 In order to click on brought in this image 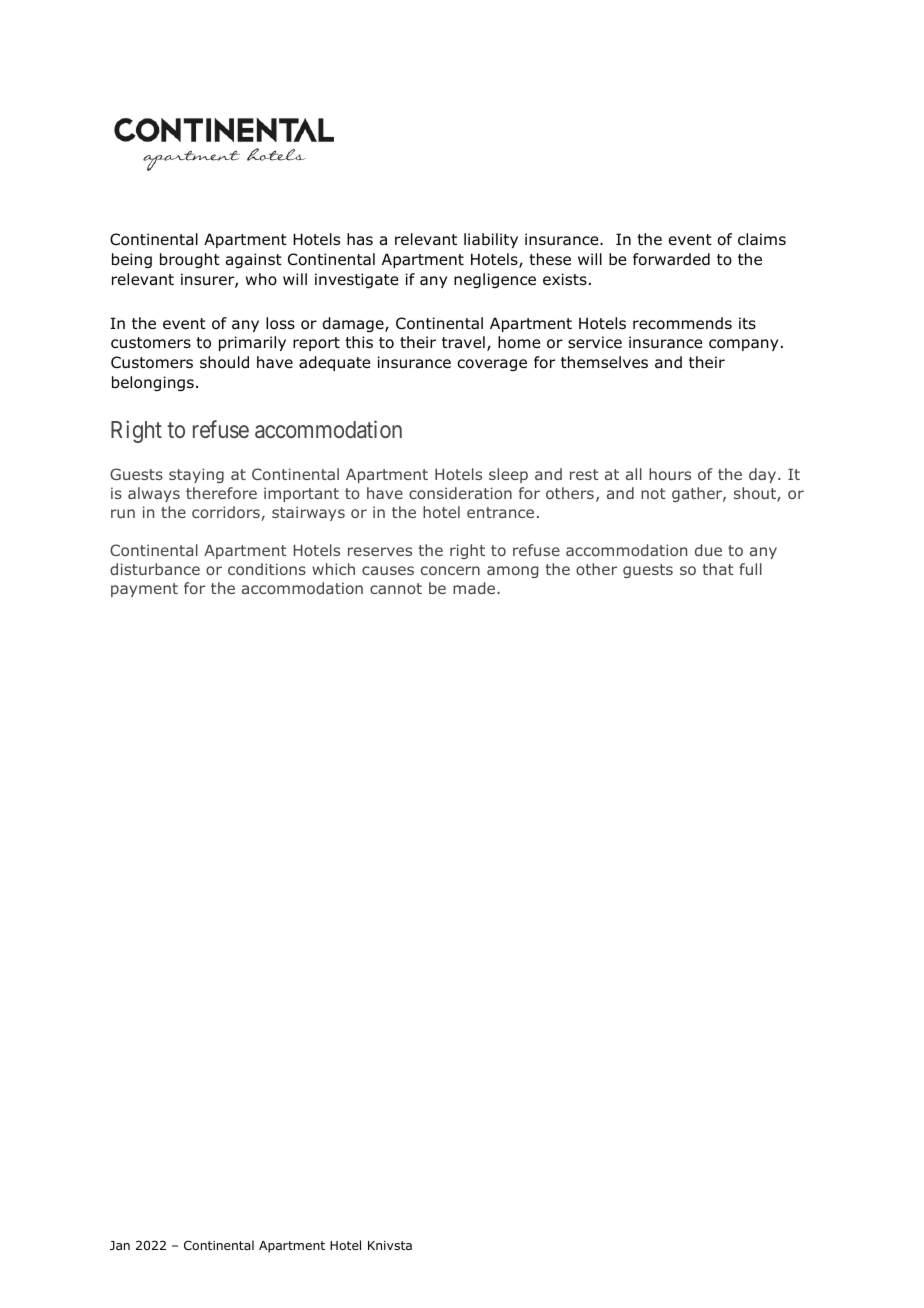, I will do `click(190, 260)`.
